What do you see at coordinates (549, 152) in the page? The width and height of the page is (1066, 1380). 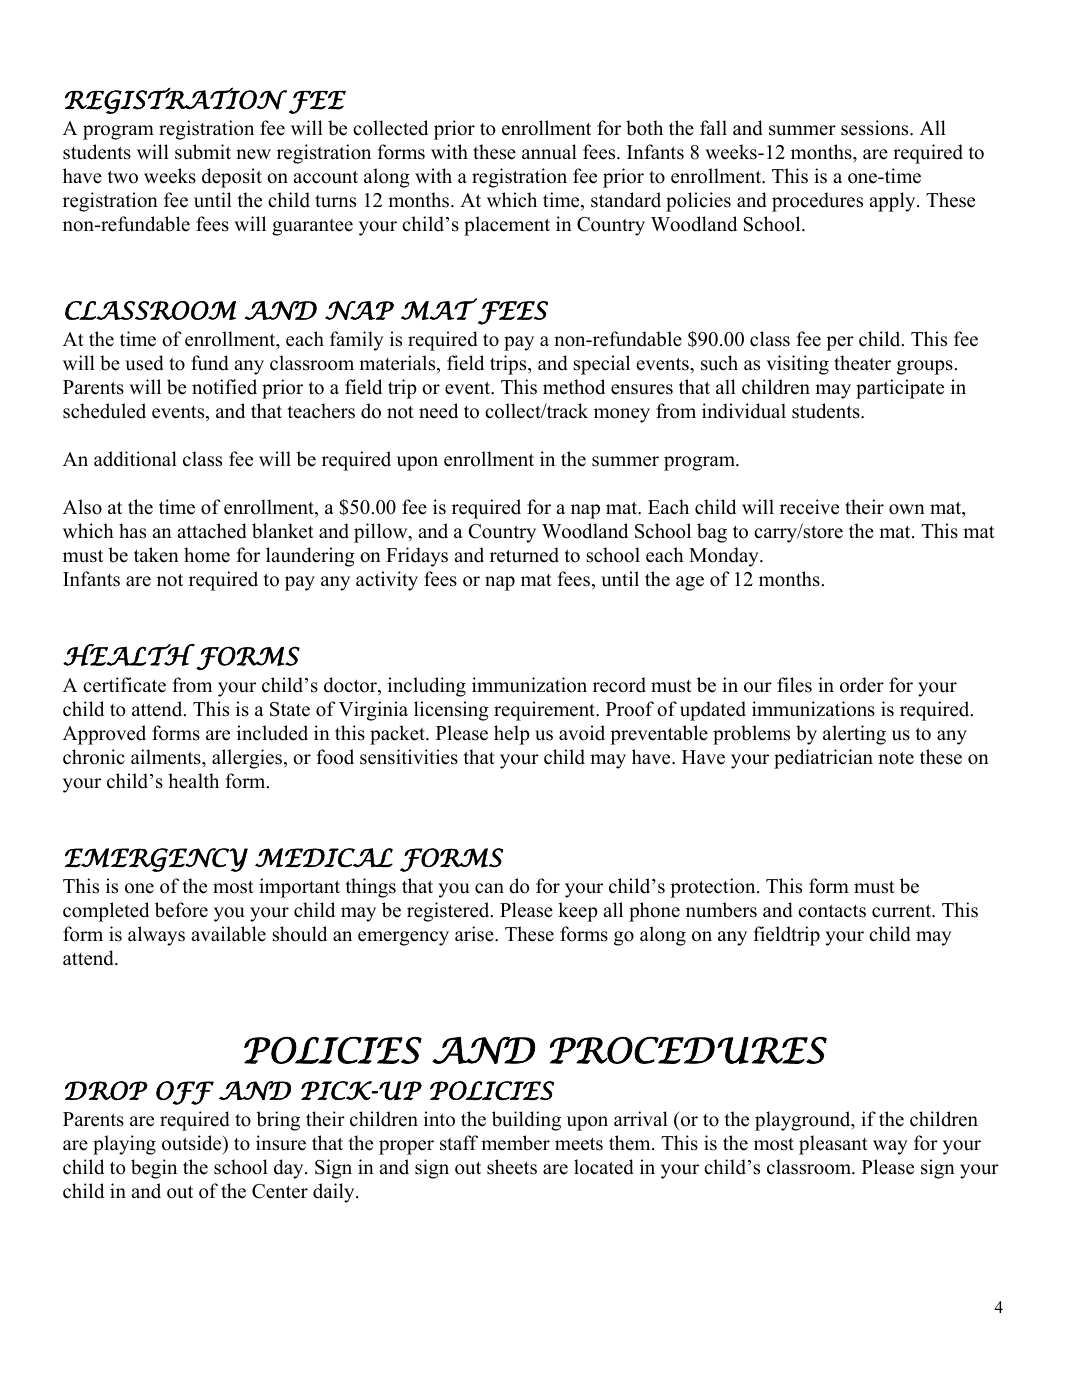 I see `annual` at bounding box center [549, 152].
